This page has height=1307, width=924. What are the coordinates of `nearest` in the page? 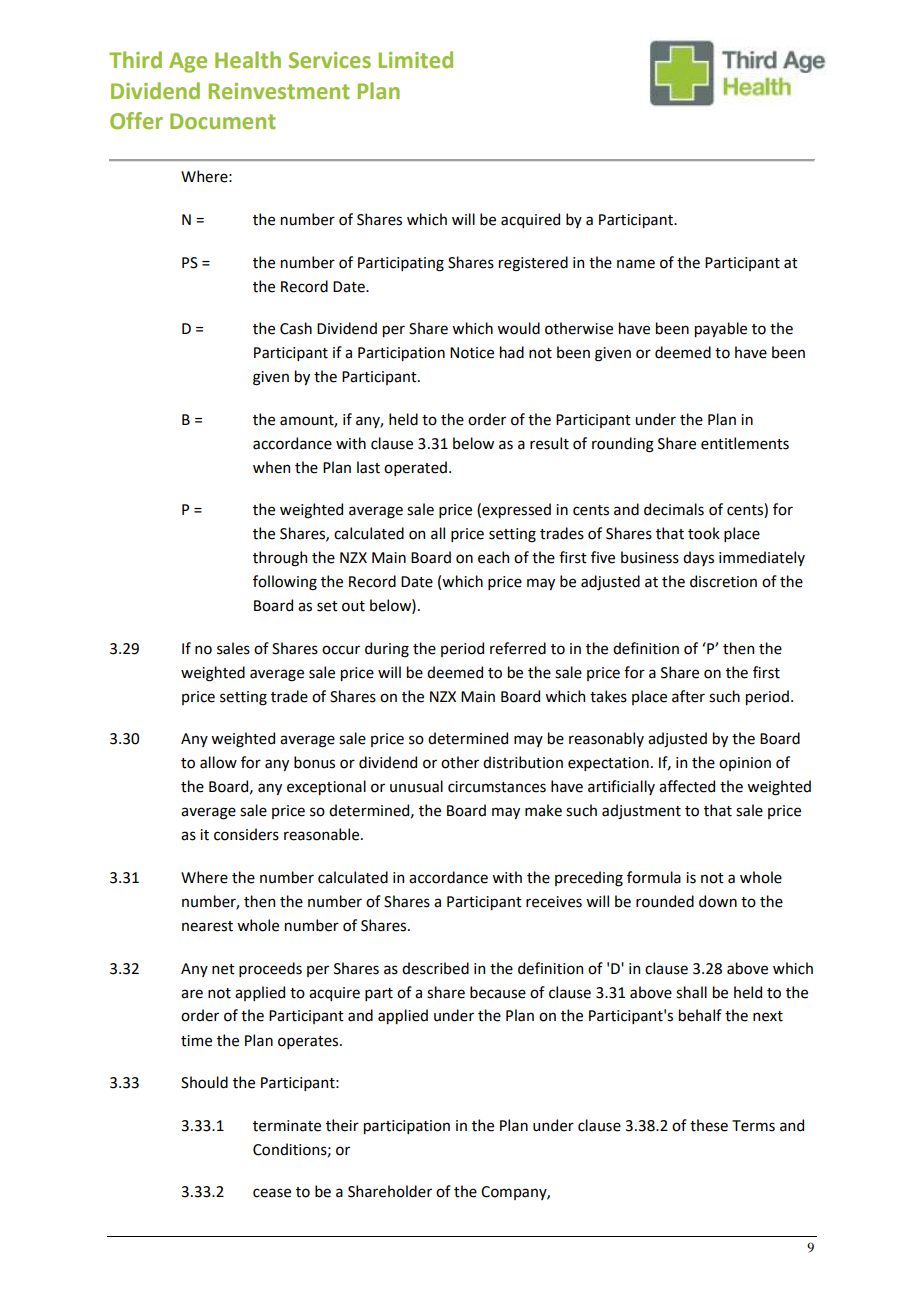 It's located at (207, 926).
